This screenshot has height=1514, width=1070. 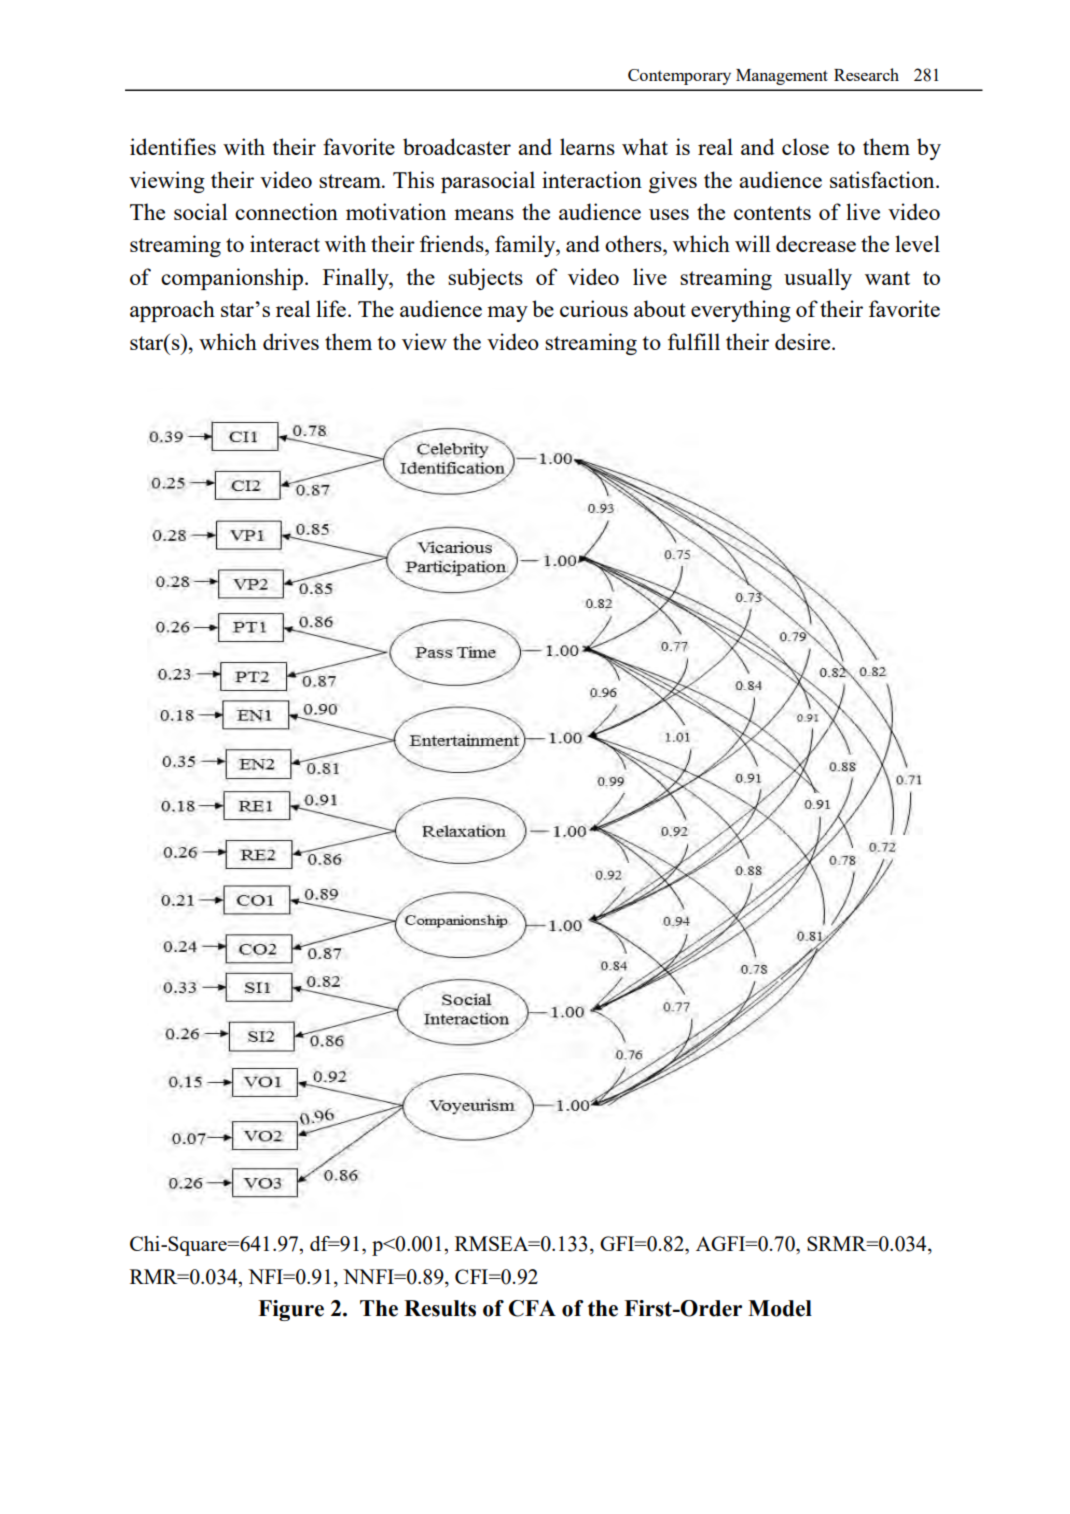 I want to click on desire, so click(x=804, y=341).
